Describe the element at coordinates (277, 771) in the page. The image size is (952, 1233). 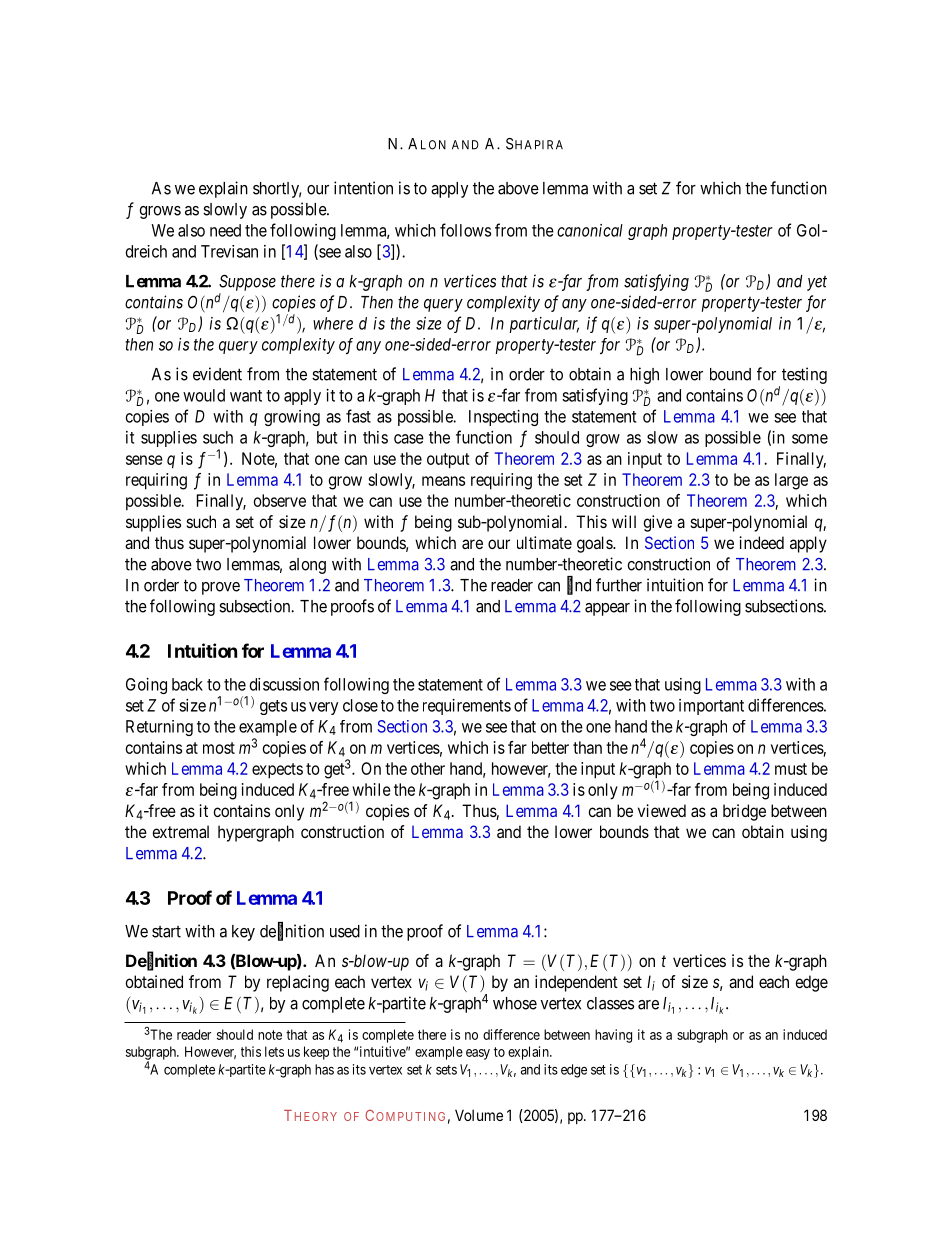
I see `expects` at that location.
